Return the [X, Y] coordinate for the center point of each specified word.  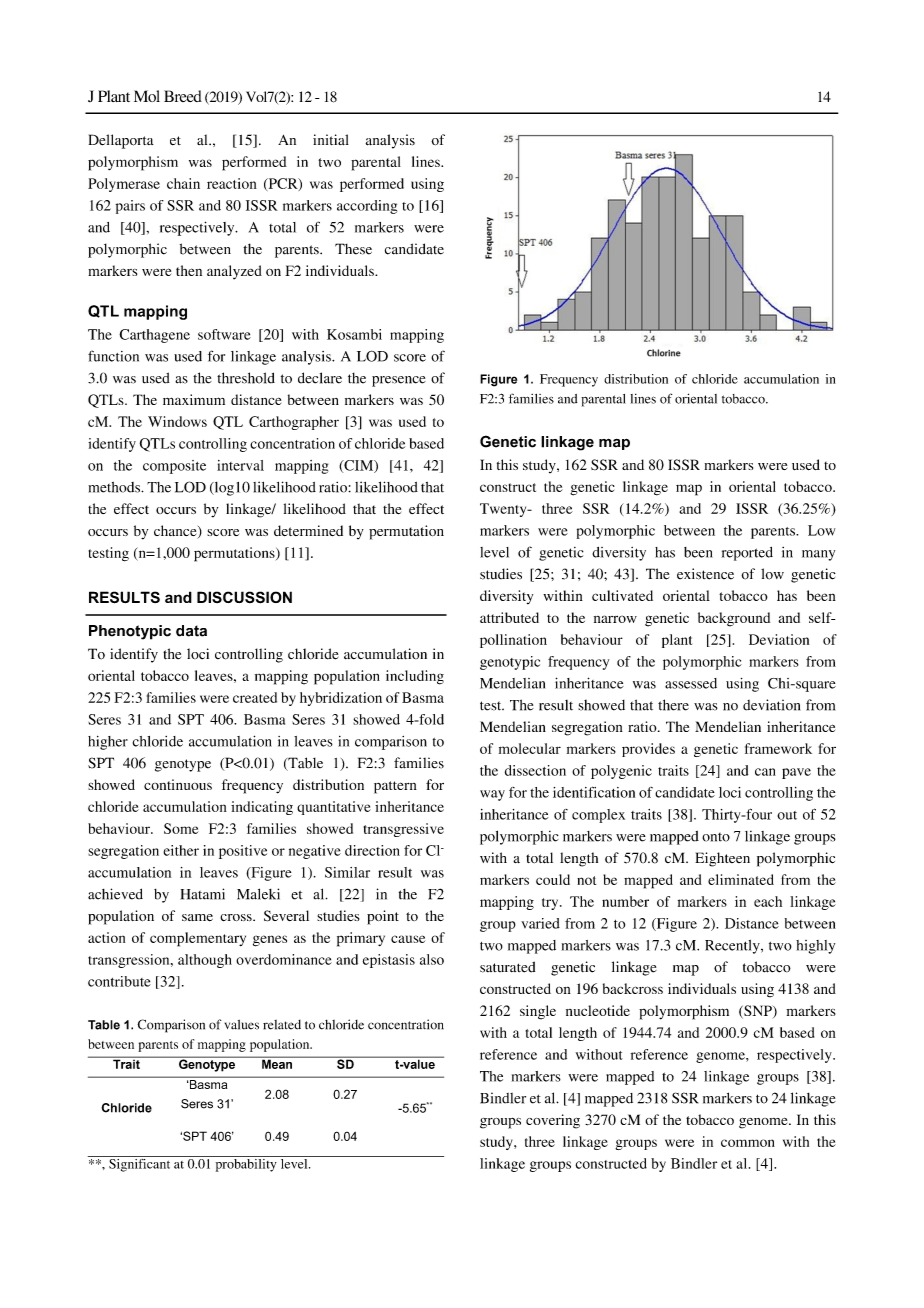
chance [176, 532]
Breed [183, 96]
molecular [530, 748]
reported [747, 554]
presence [399, 381]
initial [331, 139]
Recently [733, 947]
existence [705, 574]
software [224, 334]
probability [246, 1164]
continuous [178, 784]
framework [778, 748]
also [432, 959]
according [367, 207]
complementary [198, 939]
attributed [509, 617]
